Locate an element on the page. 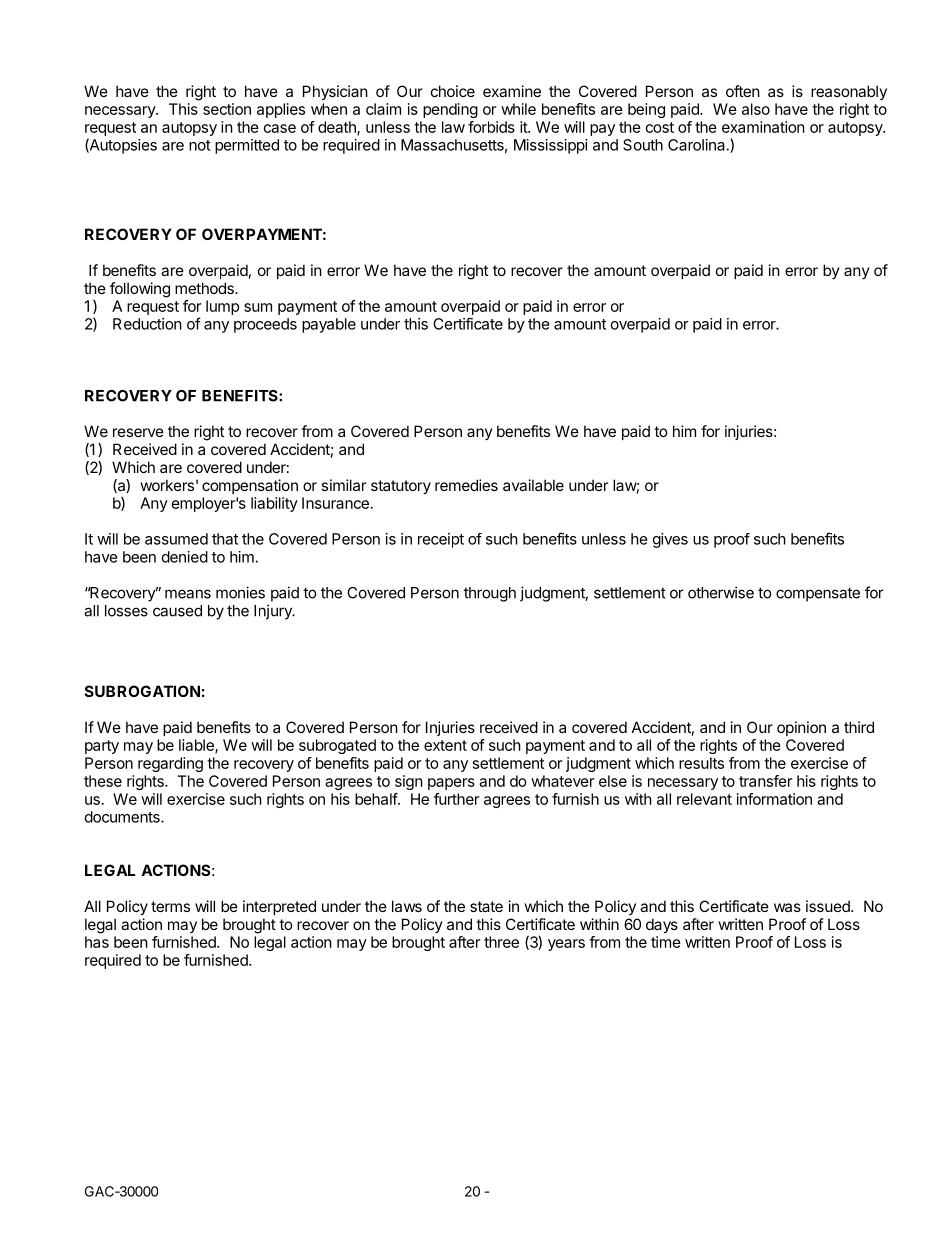  also is located at coordinates (756, 109).
